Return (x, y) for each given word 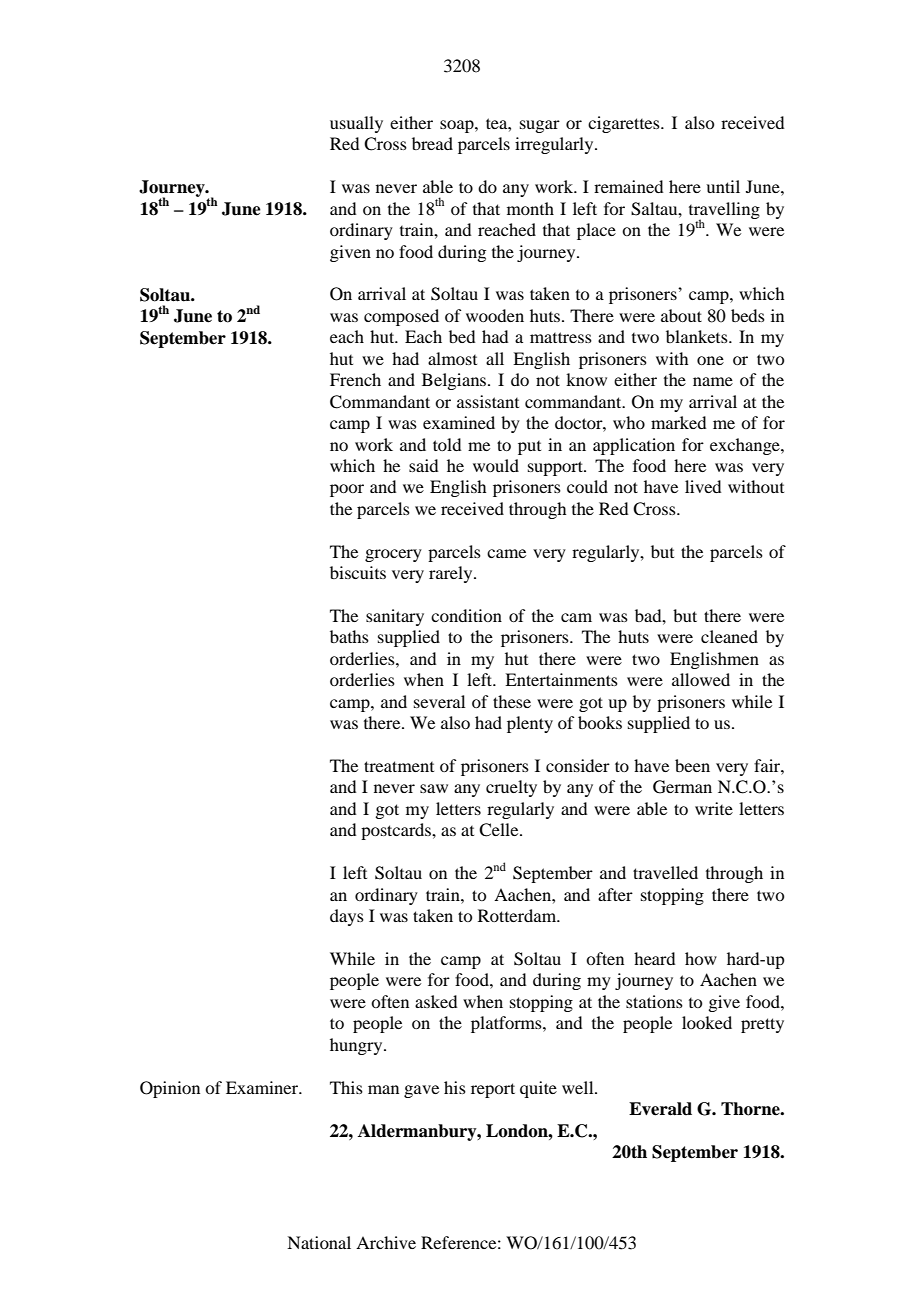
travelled (665, 872)
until (723, 186)
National (319, 1242)
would (496, 465)
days (347, 917)
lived (703, 486)
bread (432, 143)
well (579, 1087)
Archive (386, 1242)
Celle (500, 830)
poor (347, 490)
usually (356, 124)
